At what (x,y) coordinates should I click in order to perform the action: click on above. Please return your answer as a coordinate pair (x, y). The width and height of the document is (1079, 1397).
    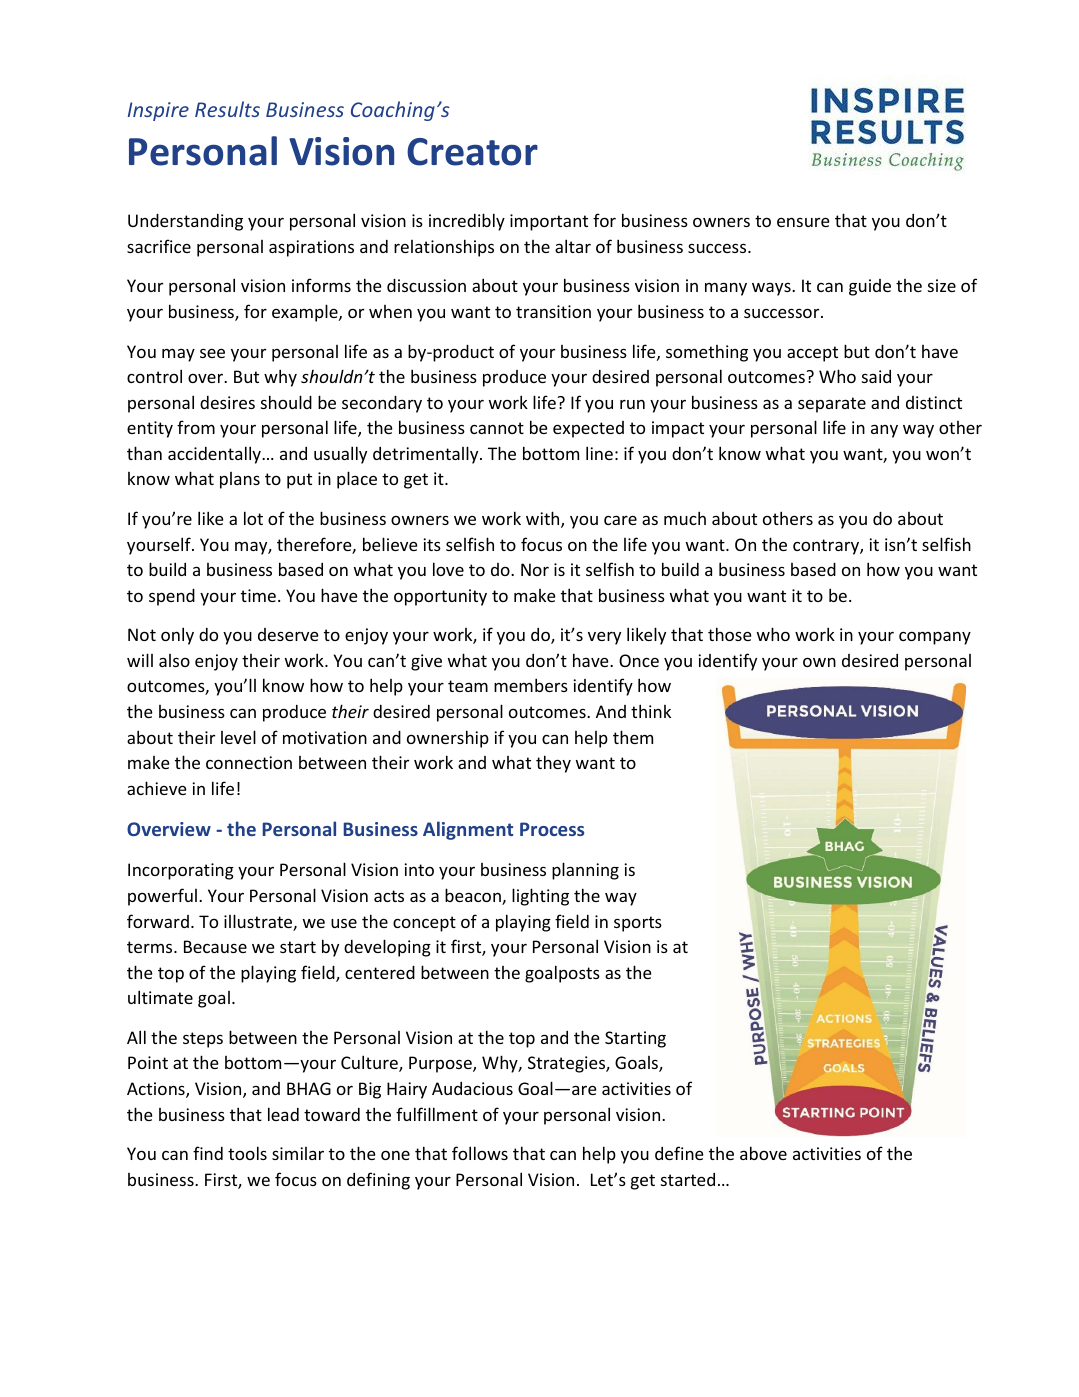
    Looking at the image, I should click on (763, 1153).
